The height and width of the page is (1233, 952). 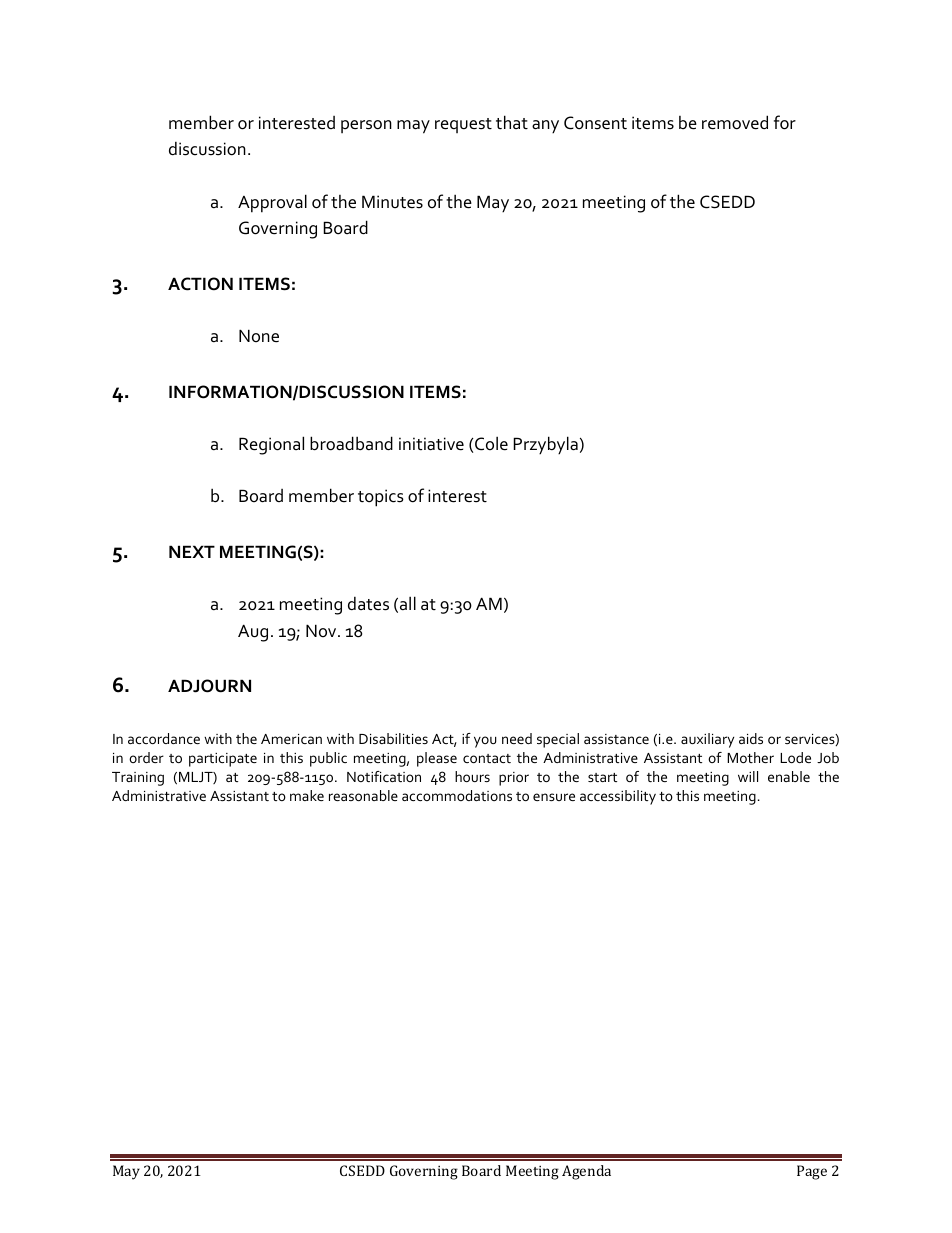 I want to click on Approval, so click(x=272, y=203).
